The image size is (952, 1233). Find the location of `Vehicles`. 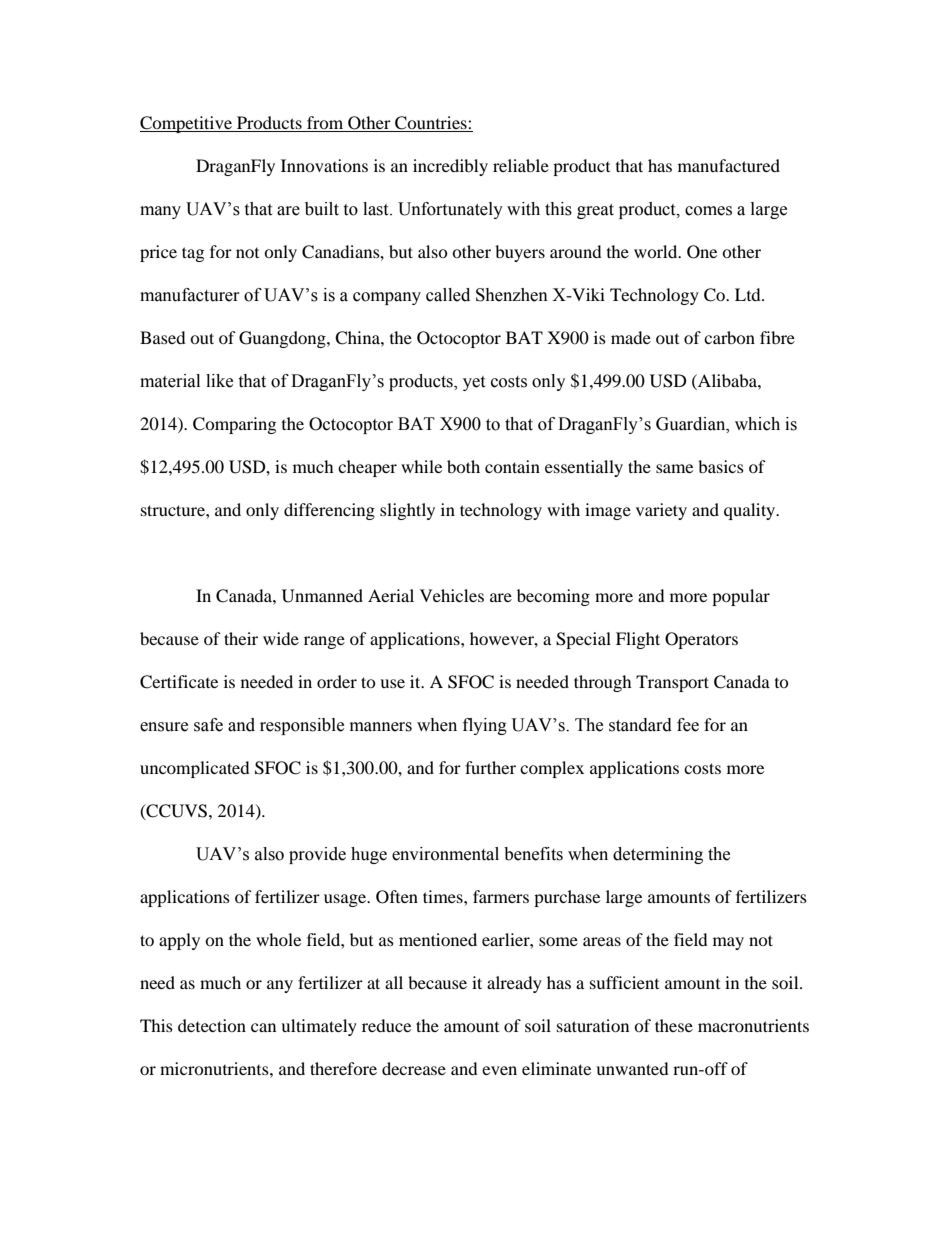

Vehicles is located at coordinates (452, 595).
